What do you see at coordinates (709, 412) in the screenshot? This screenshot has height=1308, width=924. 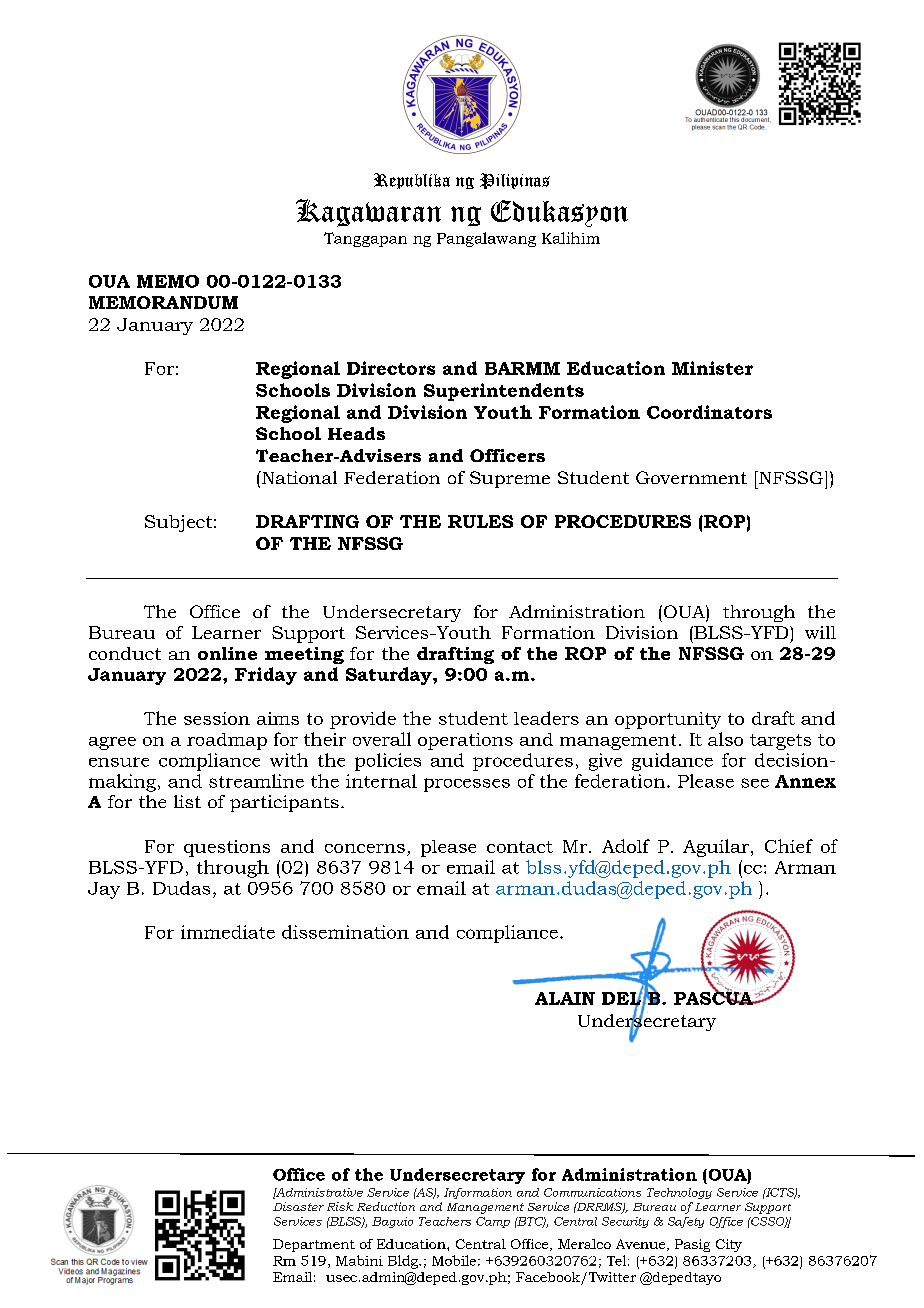 I see `Coordinators` at bounding box center [709, 412].
